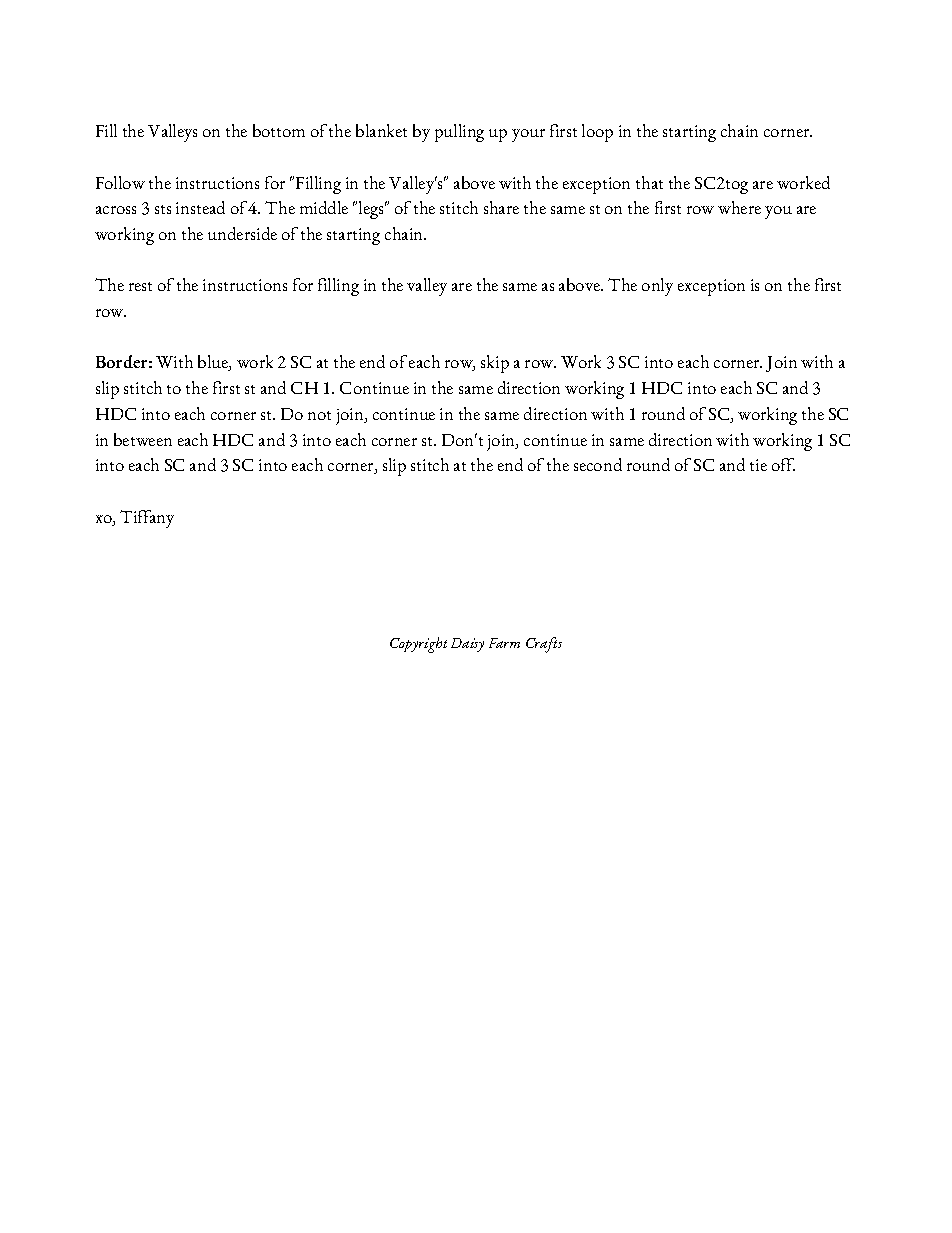 The width and height of the image is (952, 1233). Describe the element at coordinates (418, 645) in the image. I see `Copyright` at that location.
